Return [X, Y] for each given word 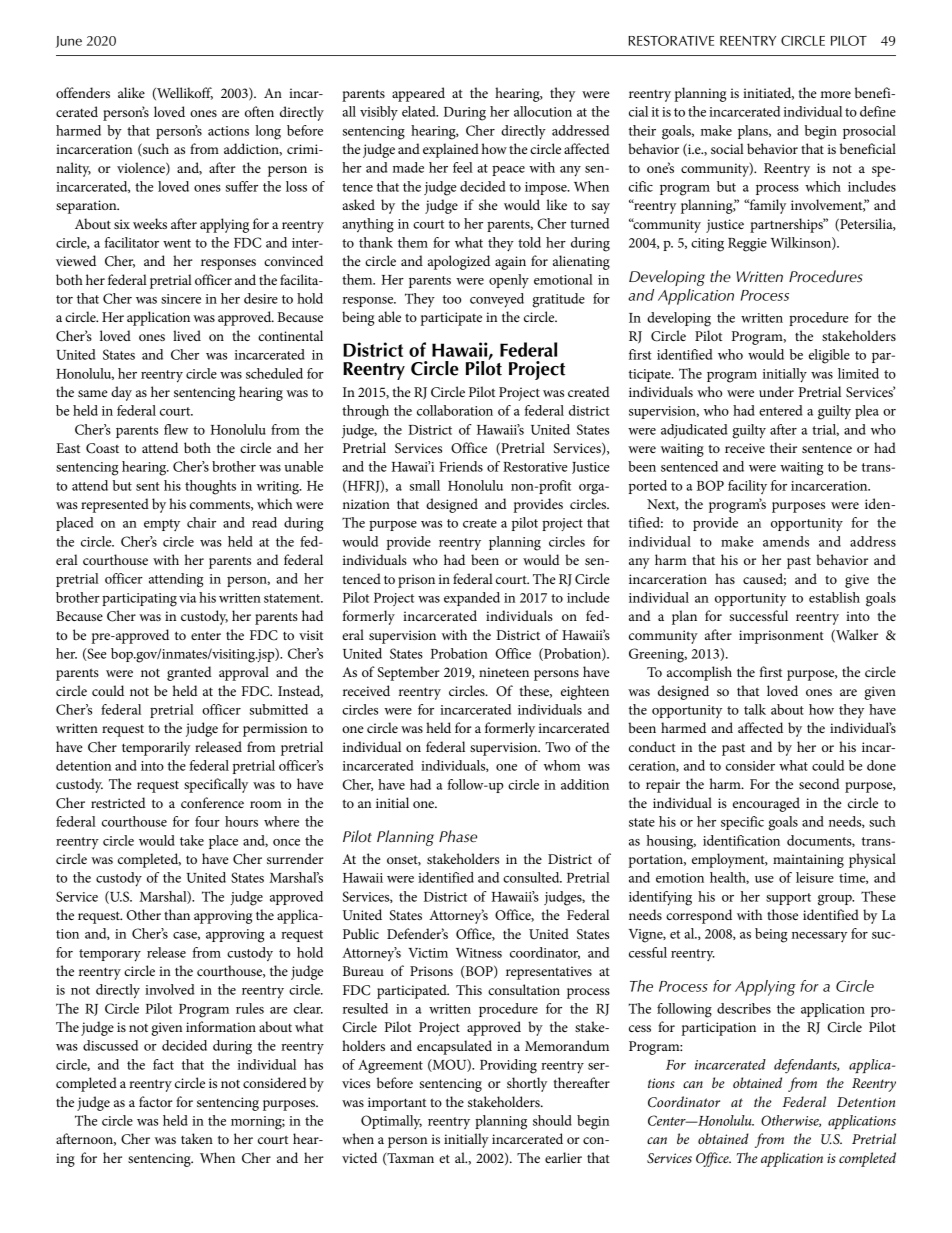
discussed [110, 1045]
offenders [83, 92]
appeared [418, 94]
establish [834, 597]
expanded [472, 599]
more [836, 94]
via [187, 598]
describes [744, 1008]
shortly [527, 1084]
